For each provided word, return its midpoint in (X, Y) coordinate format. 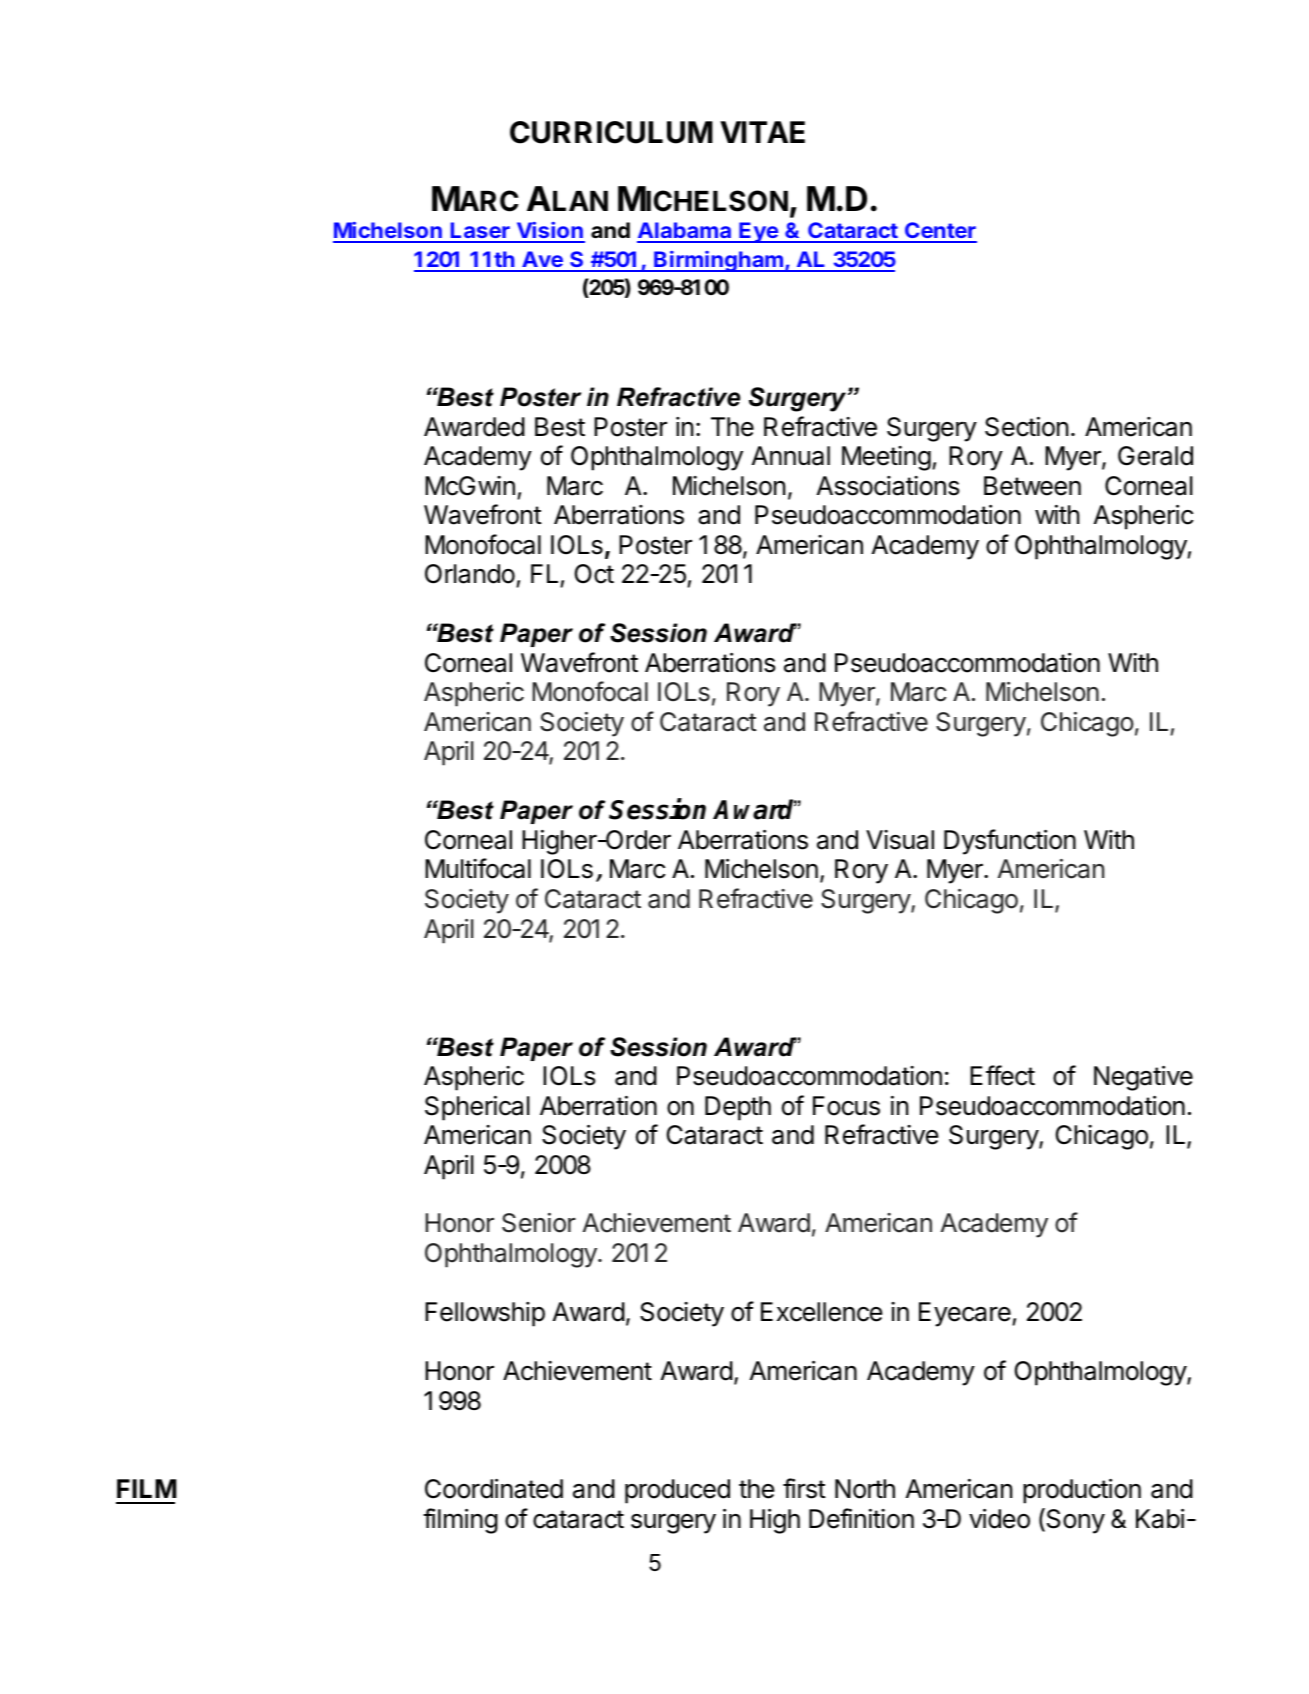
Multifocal (478, 868)
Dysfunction (1010, 842)
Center (940, 232)
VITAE (762, 132)
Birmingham (718, 261)
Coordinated (494, 1489)
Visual (900, 840)
